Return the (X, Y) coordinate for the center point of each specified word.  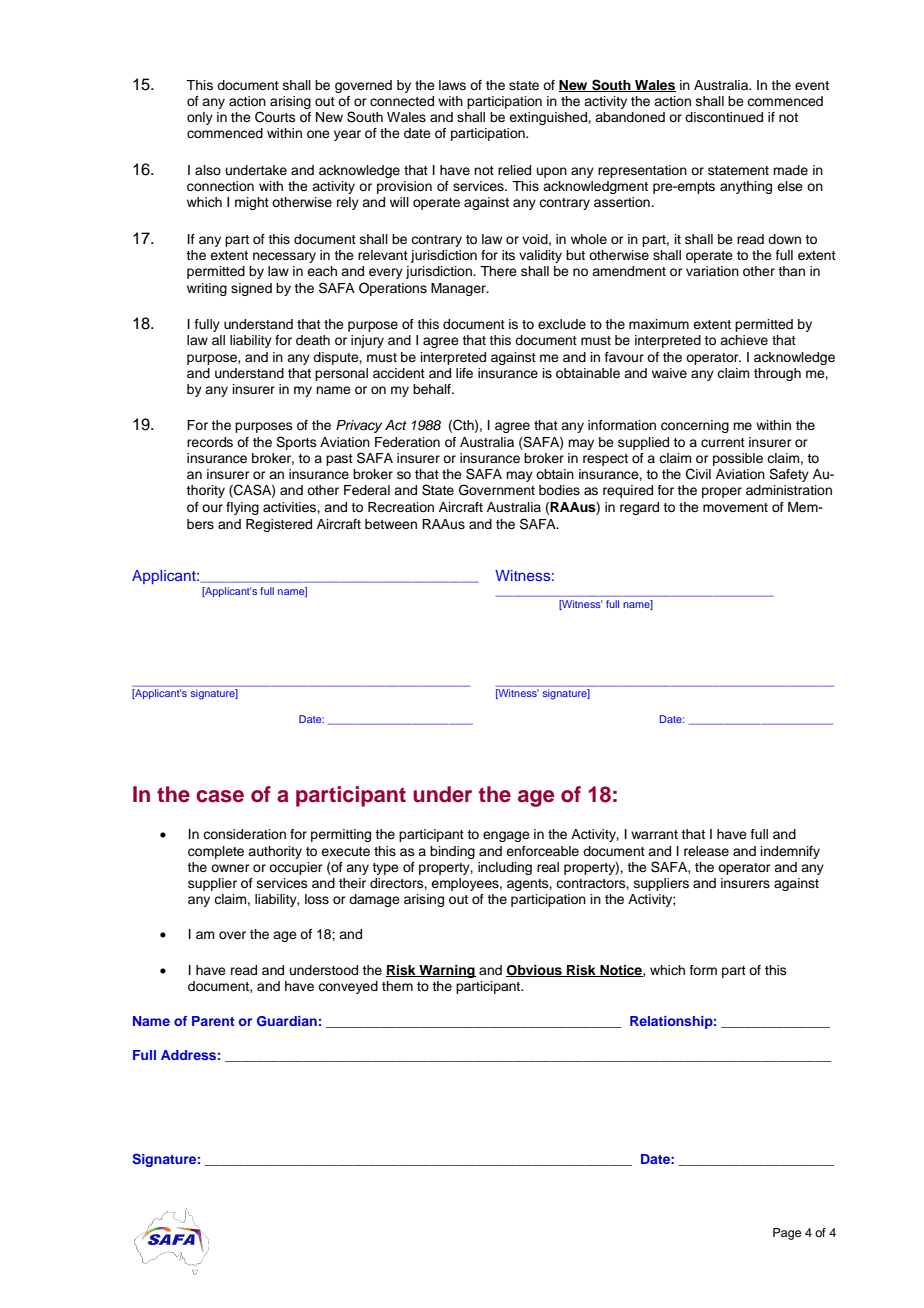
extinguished (549, 118)
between (391, 524)
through (777, 374)
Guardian (287, 1021)
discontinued (724, 117)
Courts (275, 117)
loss (317, 899)
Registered (279, 525)
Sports (296, 443)
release (706, 851)
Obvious (535, 971)
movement (735, 507)
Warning (446, 971)
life (464, 373)
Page (787, 1234)
